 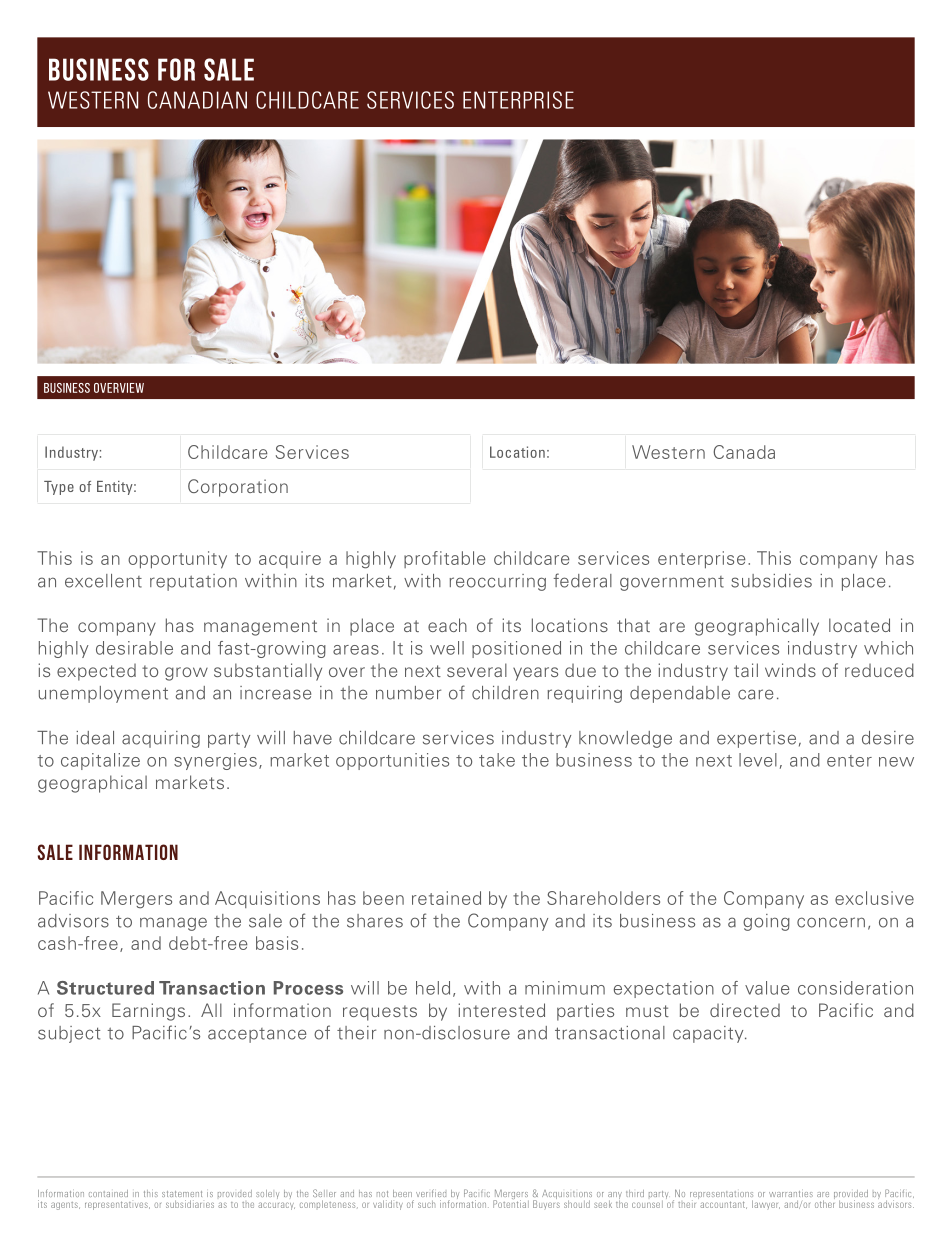 What do you see at coordinates (197, 100) in the screenshot?
I see `CANADIAN` at bounding box center [197, 100].
